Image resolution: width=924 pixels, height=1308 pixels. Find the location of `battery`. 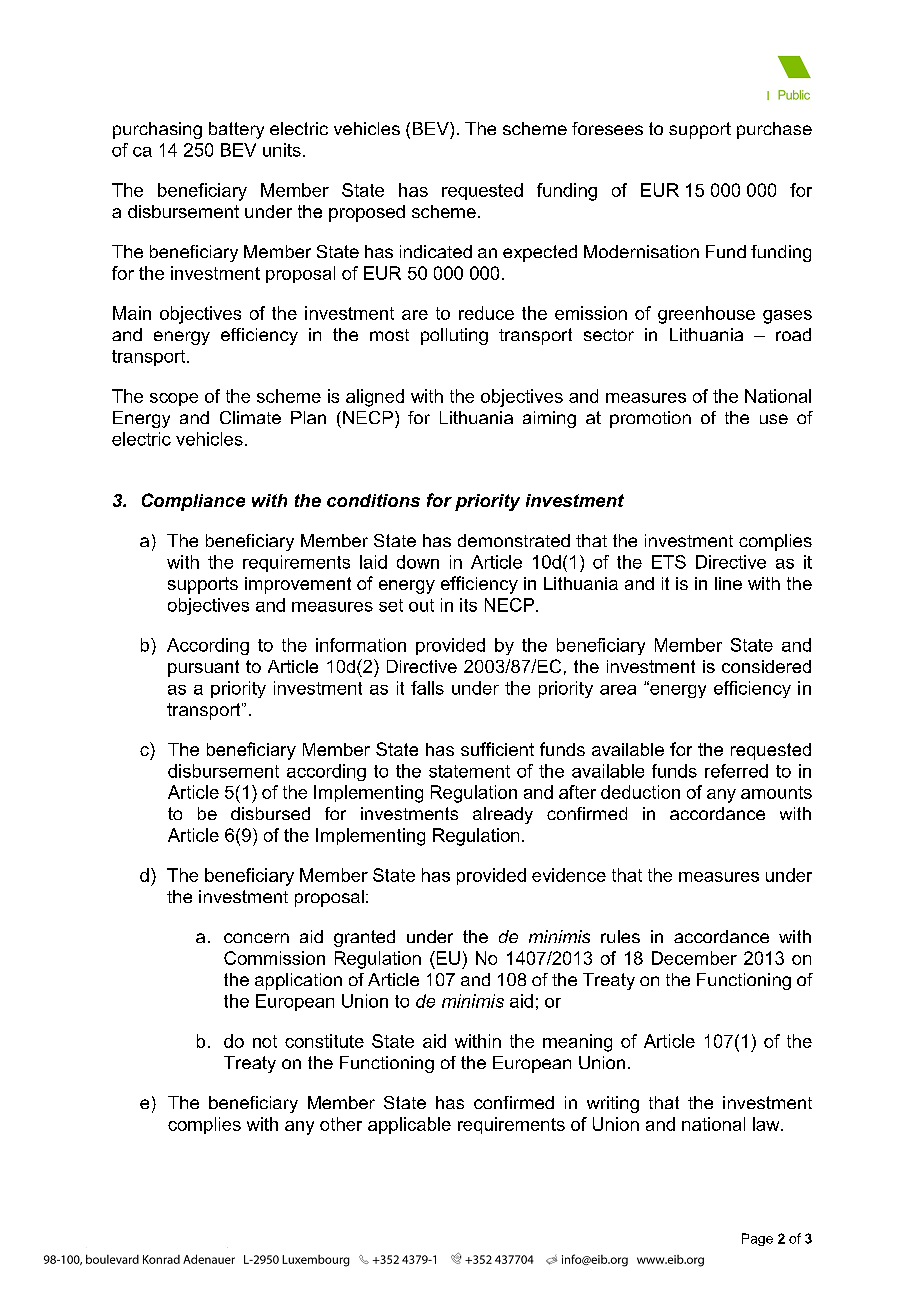

battery is located at coordinates (236, 130).
